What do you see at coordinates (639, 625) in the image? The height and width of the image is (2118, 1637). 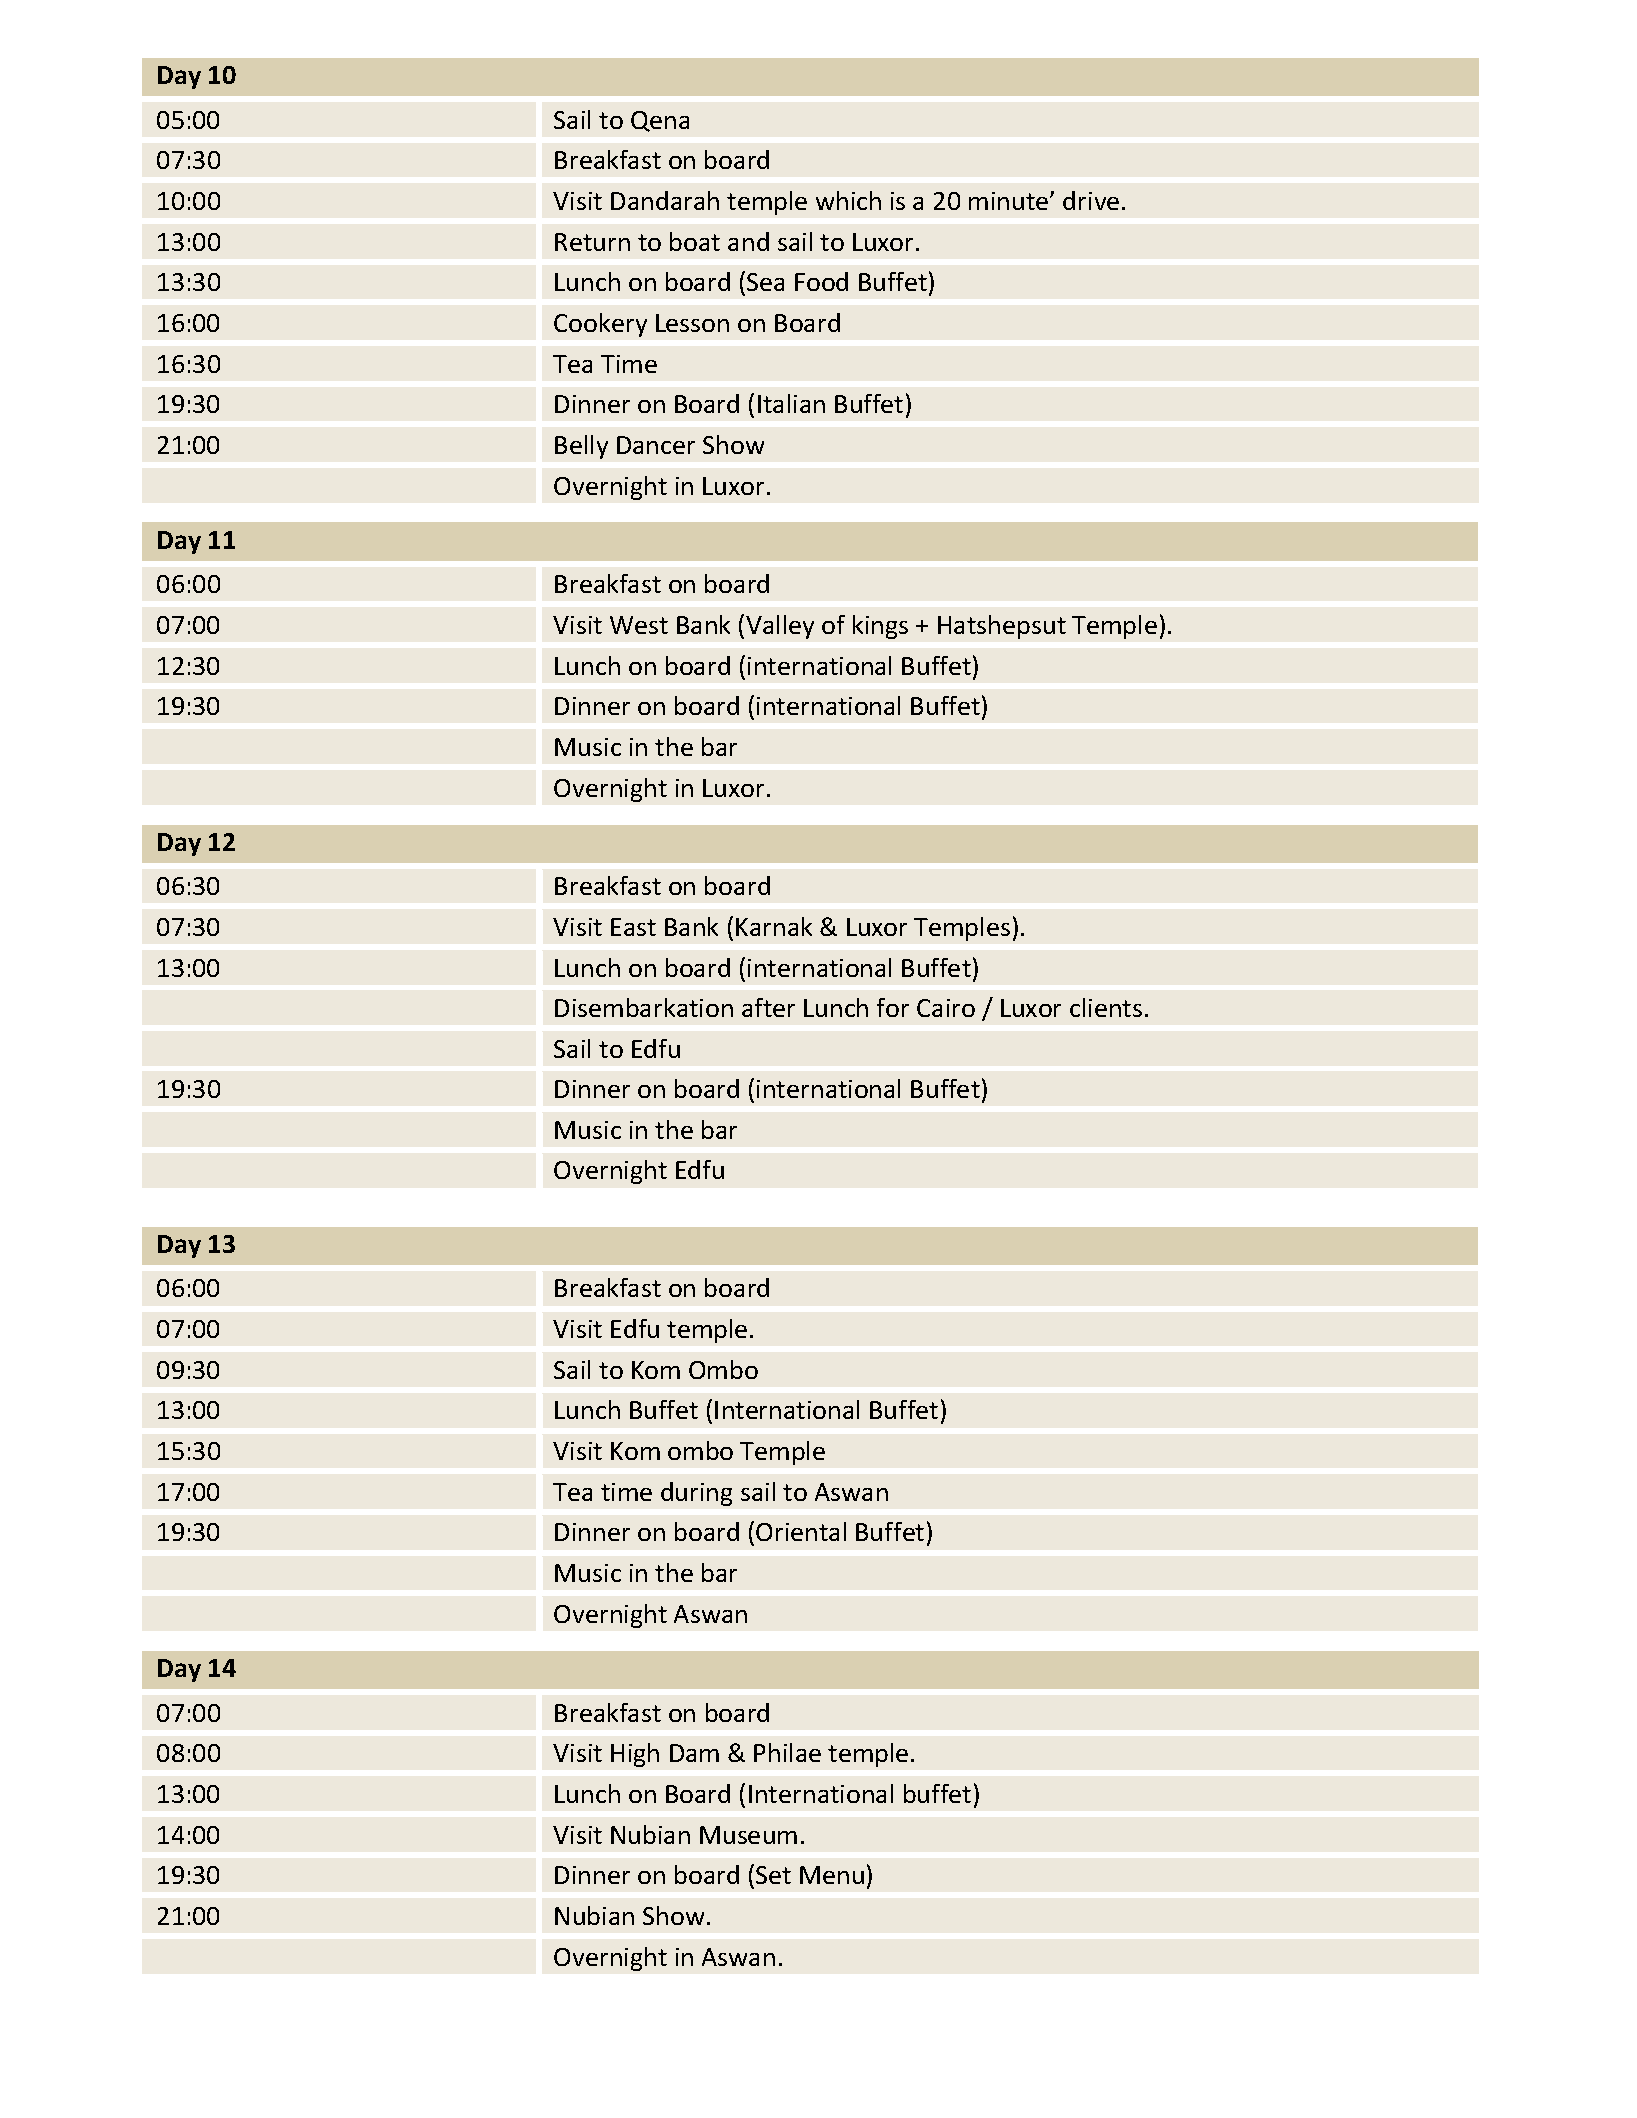 I see `West` at bounding box center [639, 625].
